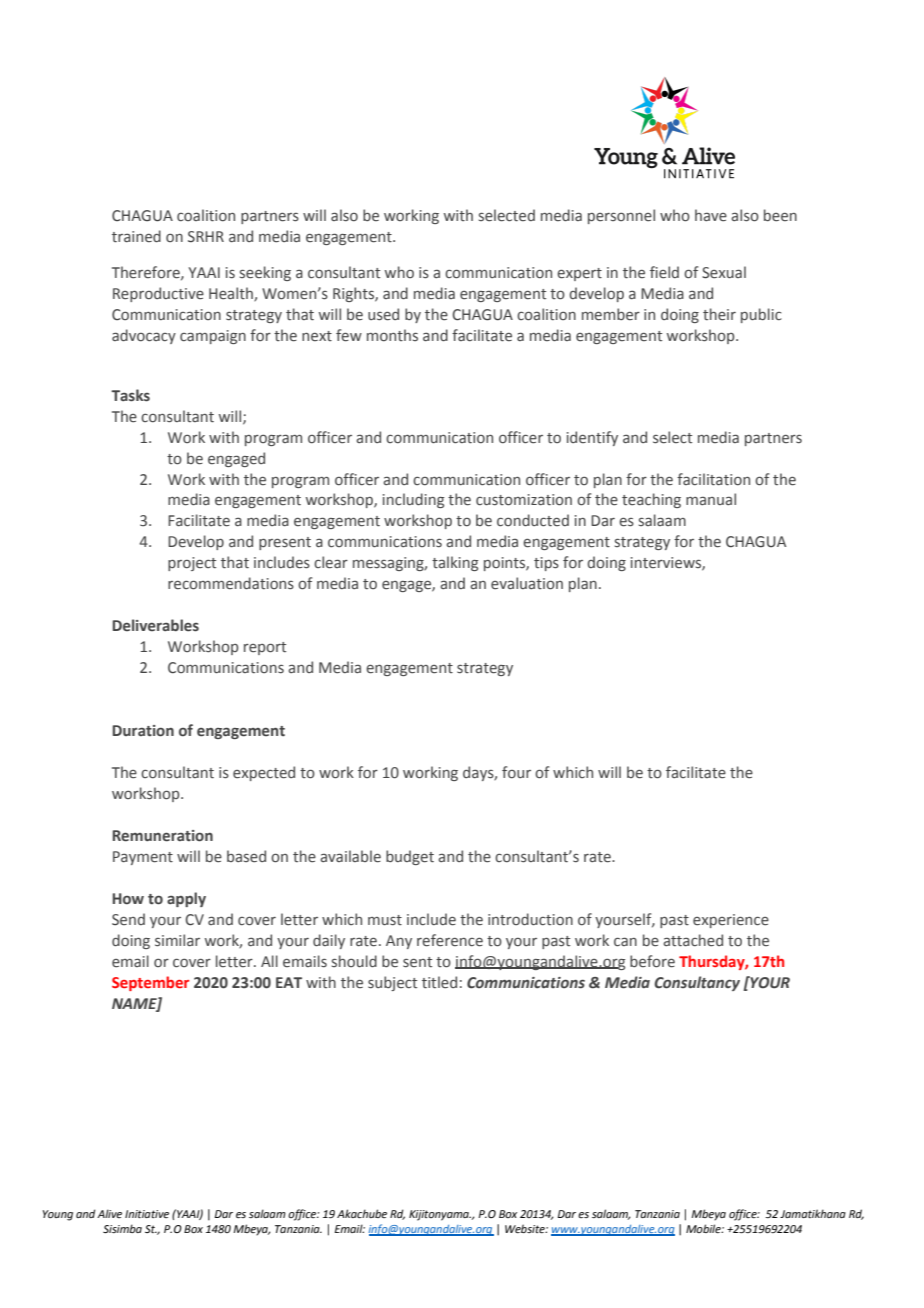  I want to click on attached, so click(693, 940).
